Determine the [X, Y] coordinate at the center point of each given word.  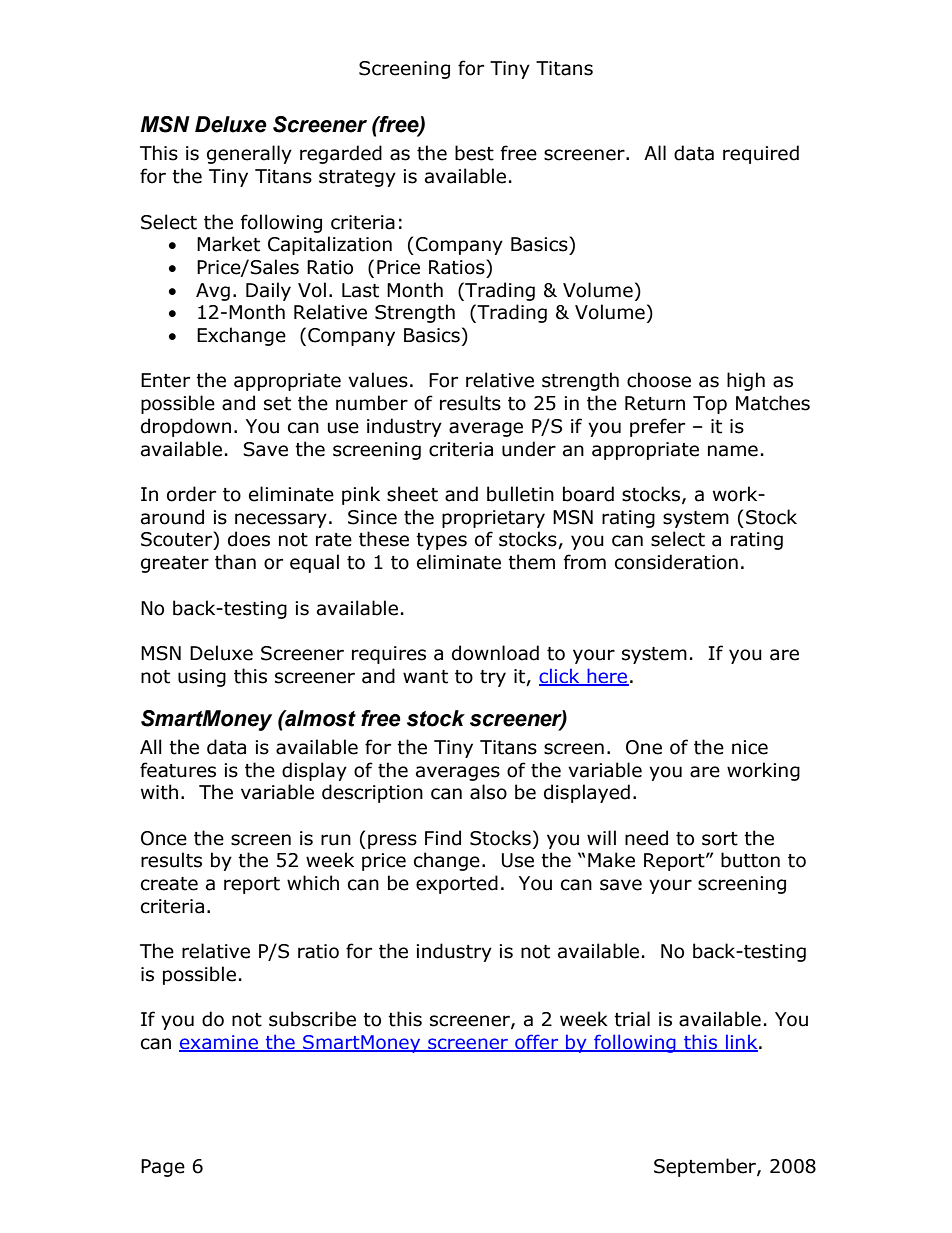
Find [443, 838]
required [761, 154]
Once [164, 838]
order [191, 494]
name [733, 451]
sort [720, 839]
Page [163, 1168]
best [474, 153]
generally [249, 154]
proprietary [493, 519]
